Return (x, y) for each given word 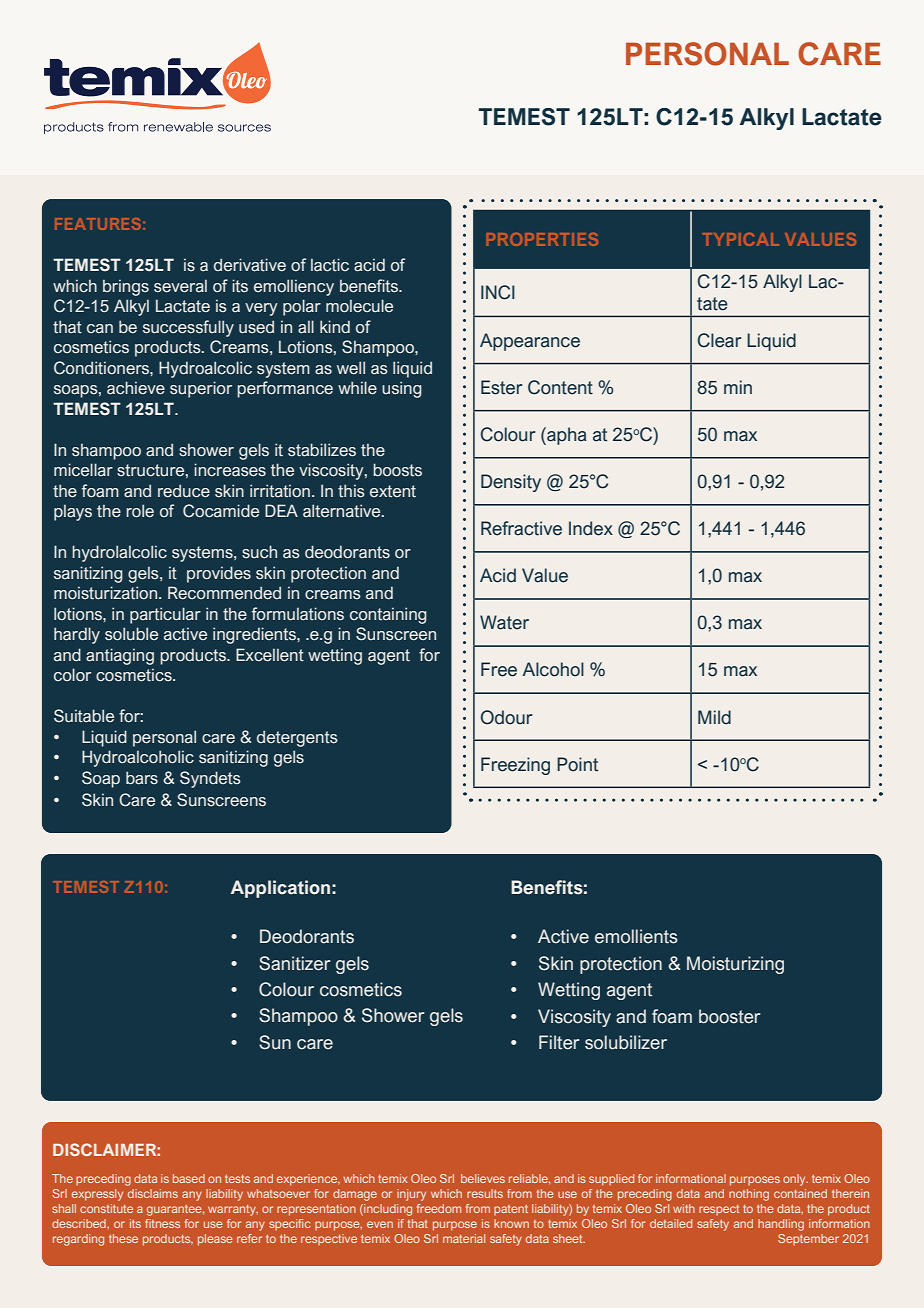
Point (577, 764)
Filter (559, 1042)
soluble (131, 634)
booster (730, 1016)
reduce (184, 491)
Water (504, 622)
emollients (636, 936)
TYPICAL (740, 239)
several (180, 286)
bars (142, 778)
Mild (714, 717)
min (738, 387)
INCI (498, 292)
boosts (397, 470)
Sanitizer (295, 963)
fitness (162, 1223)
